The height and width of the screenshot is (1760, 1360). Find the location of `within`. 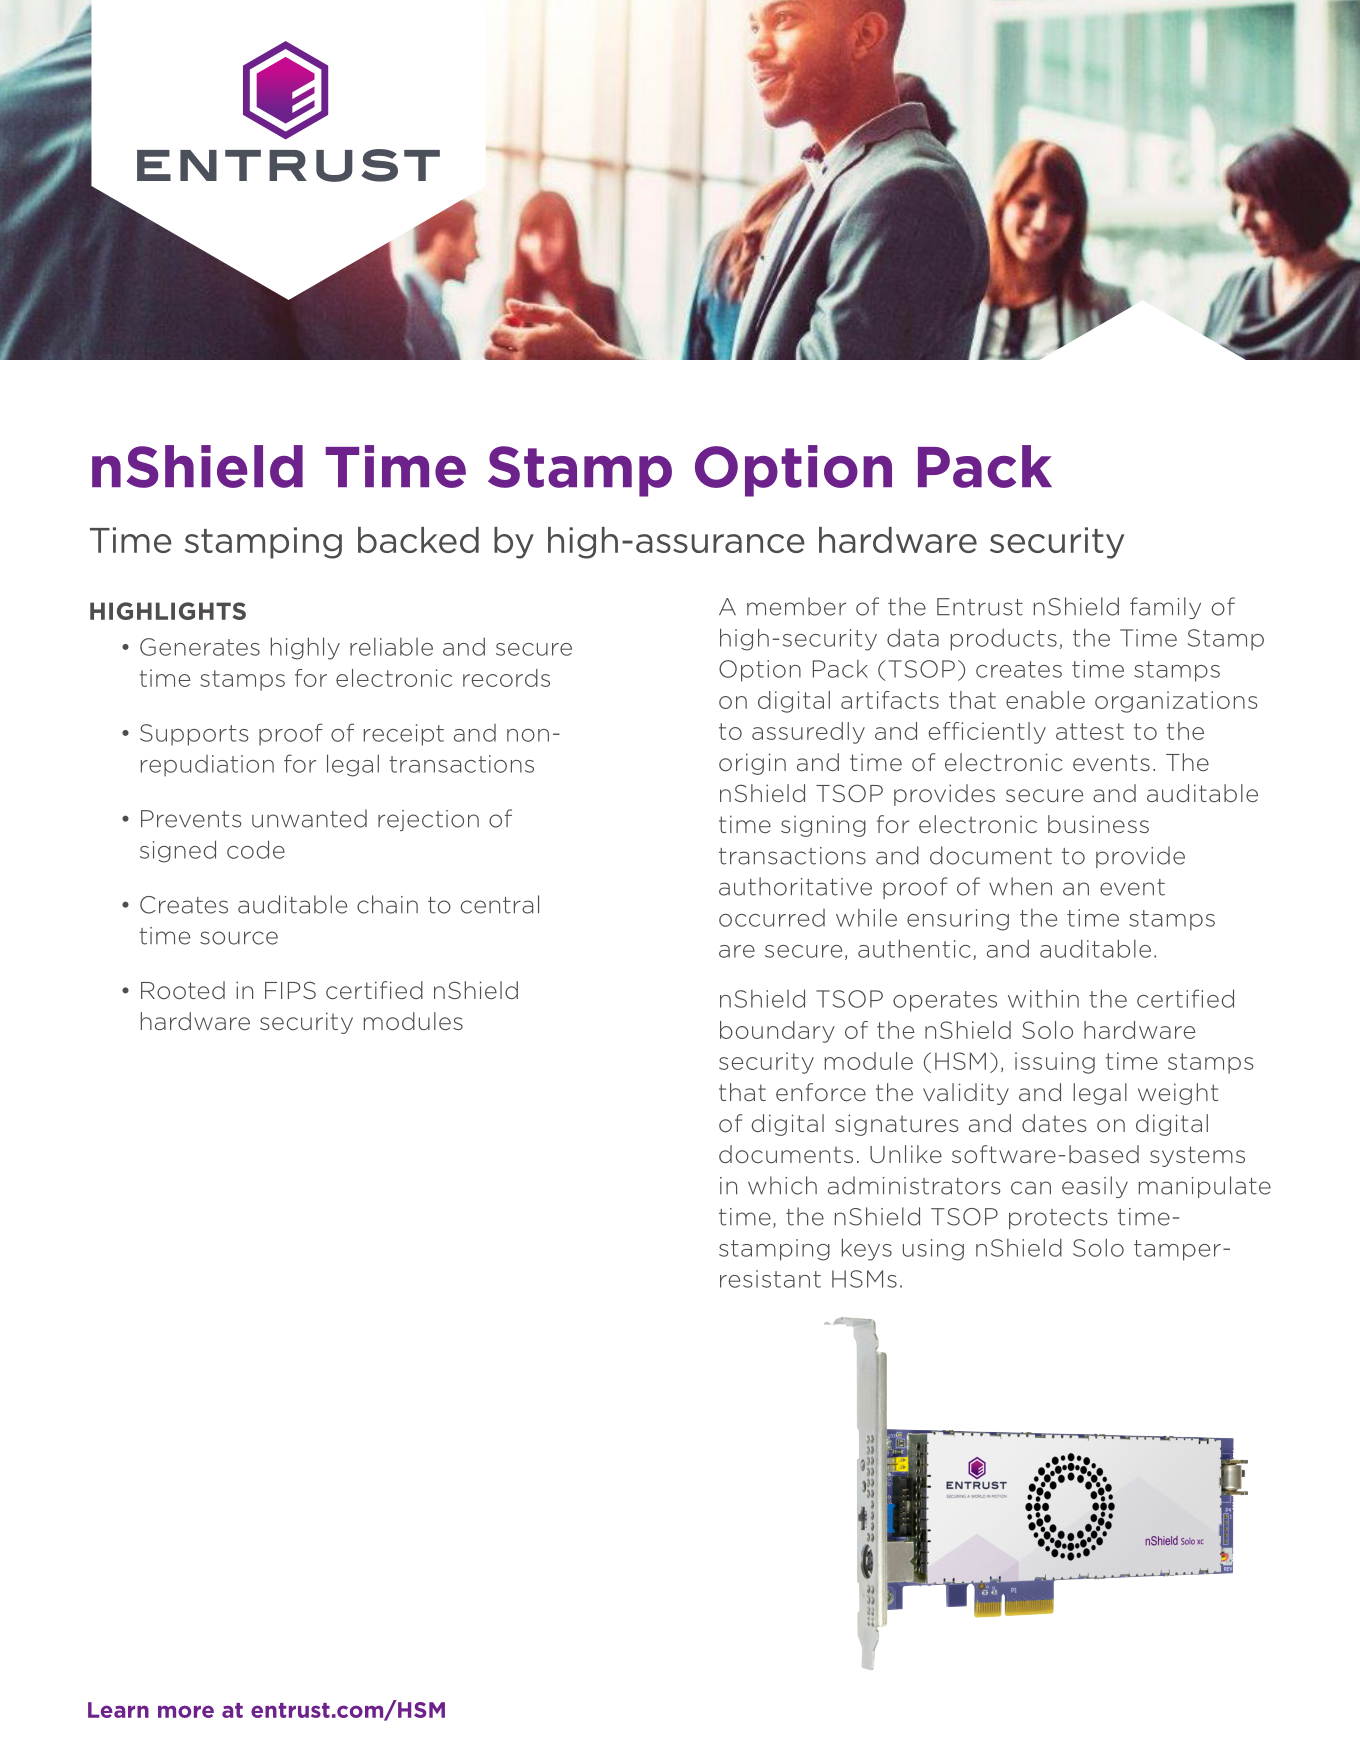

within is located at coordinates (1043, 999).
